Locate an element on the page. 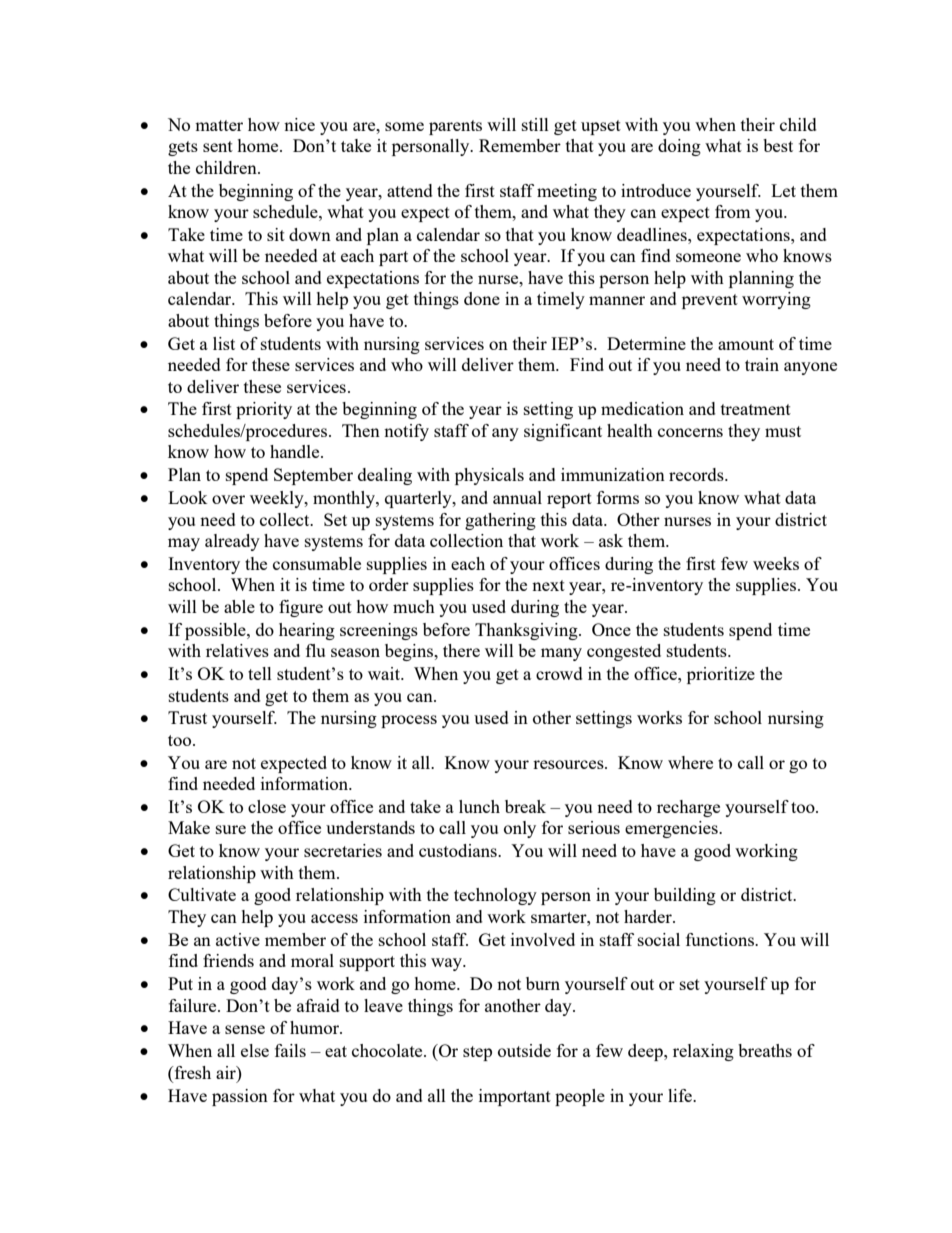 This document has height=1233, width=952. Thanksgiving is located at coordinates (527, 631).
